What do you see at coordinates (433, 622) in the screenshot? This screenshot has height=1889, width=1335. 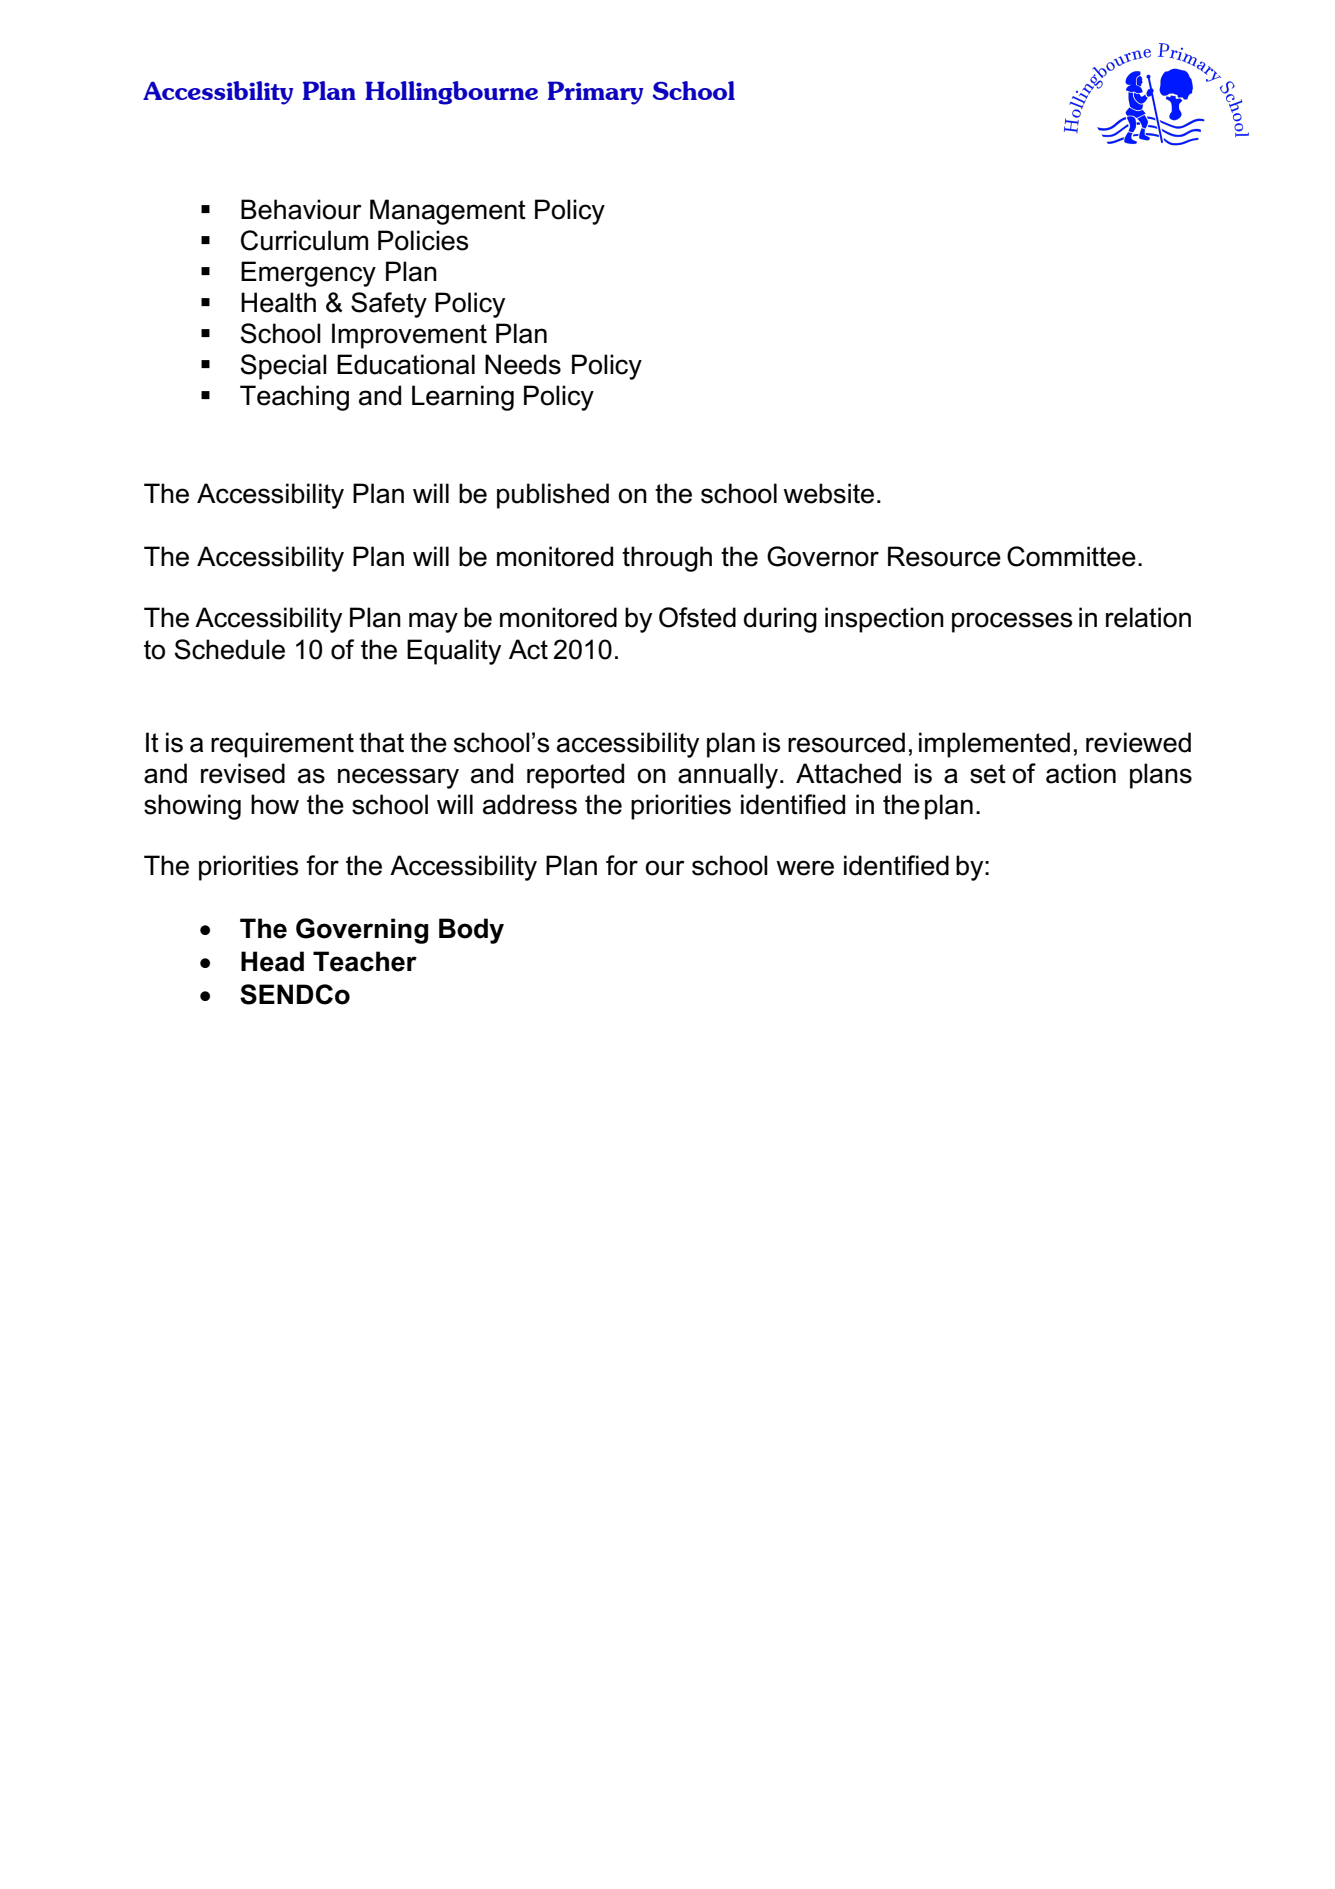 I see `may` at bounding box center [433, 622].
